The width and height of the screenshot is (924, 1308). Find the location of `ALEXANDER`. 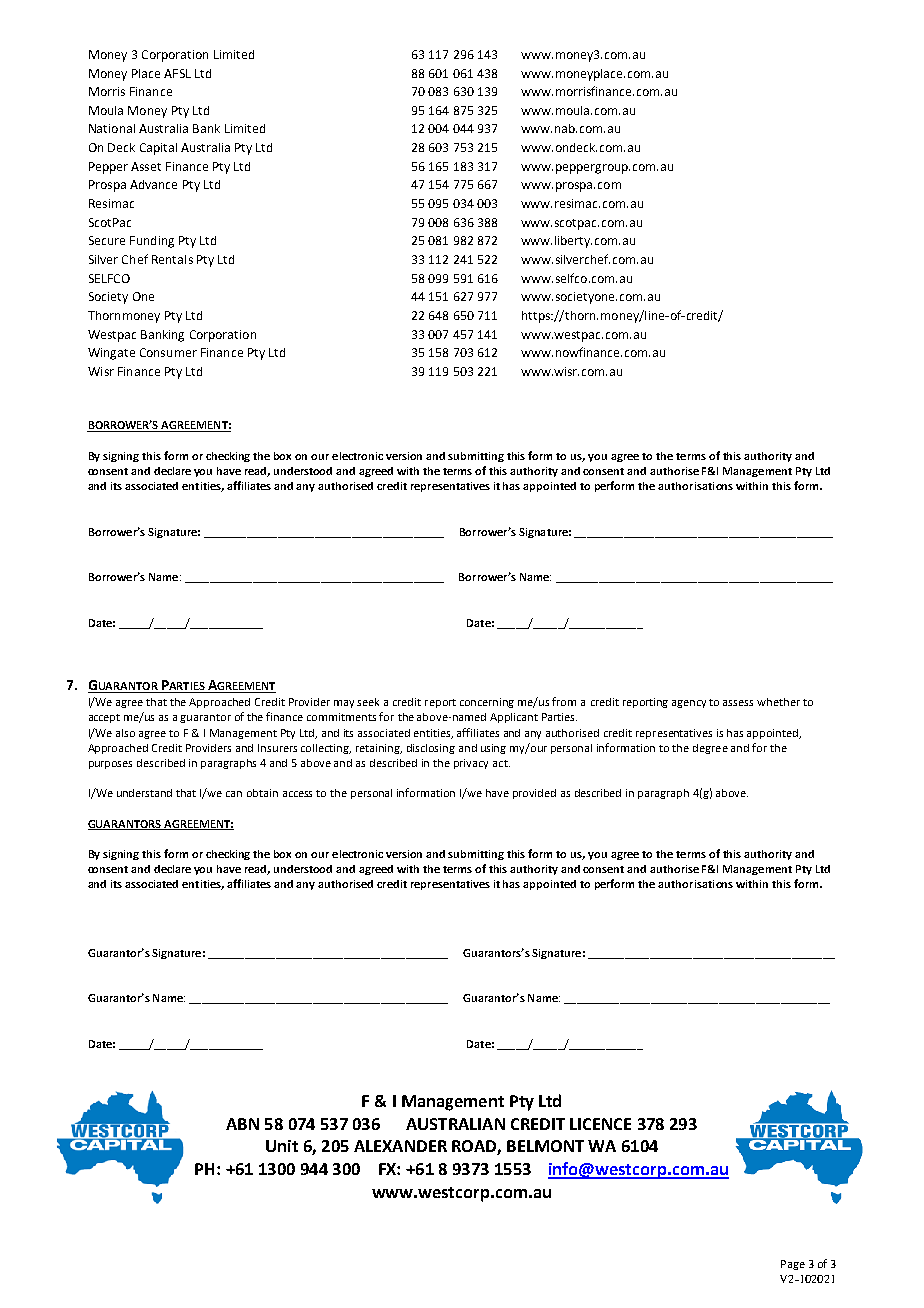

ALEXANDER is located at coordinates (400, 1146).
